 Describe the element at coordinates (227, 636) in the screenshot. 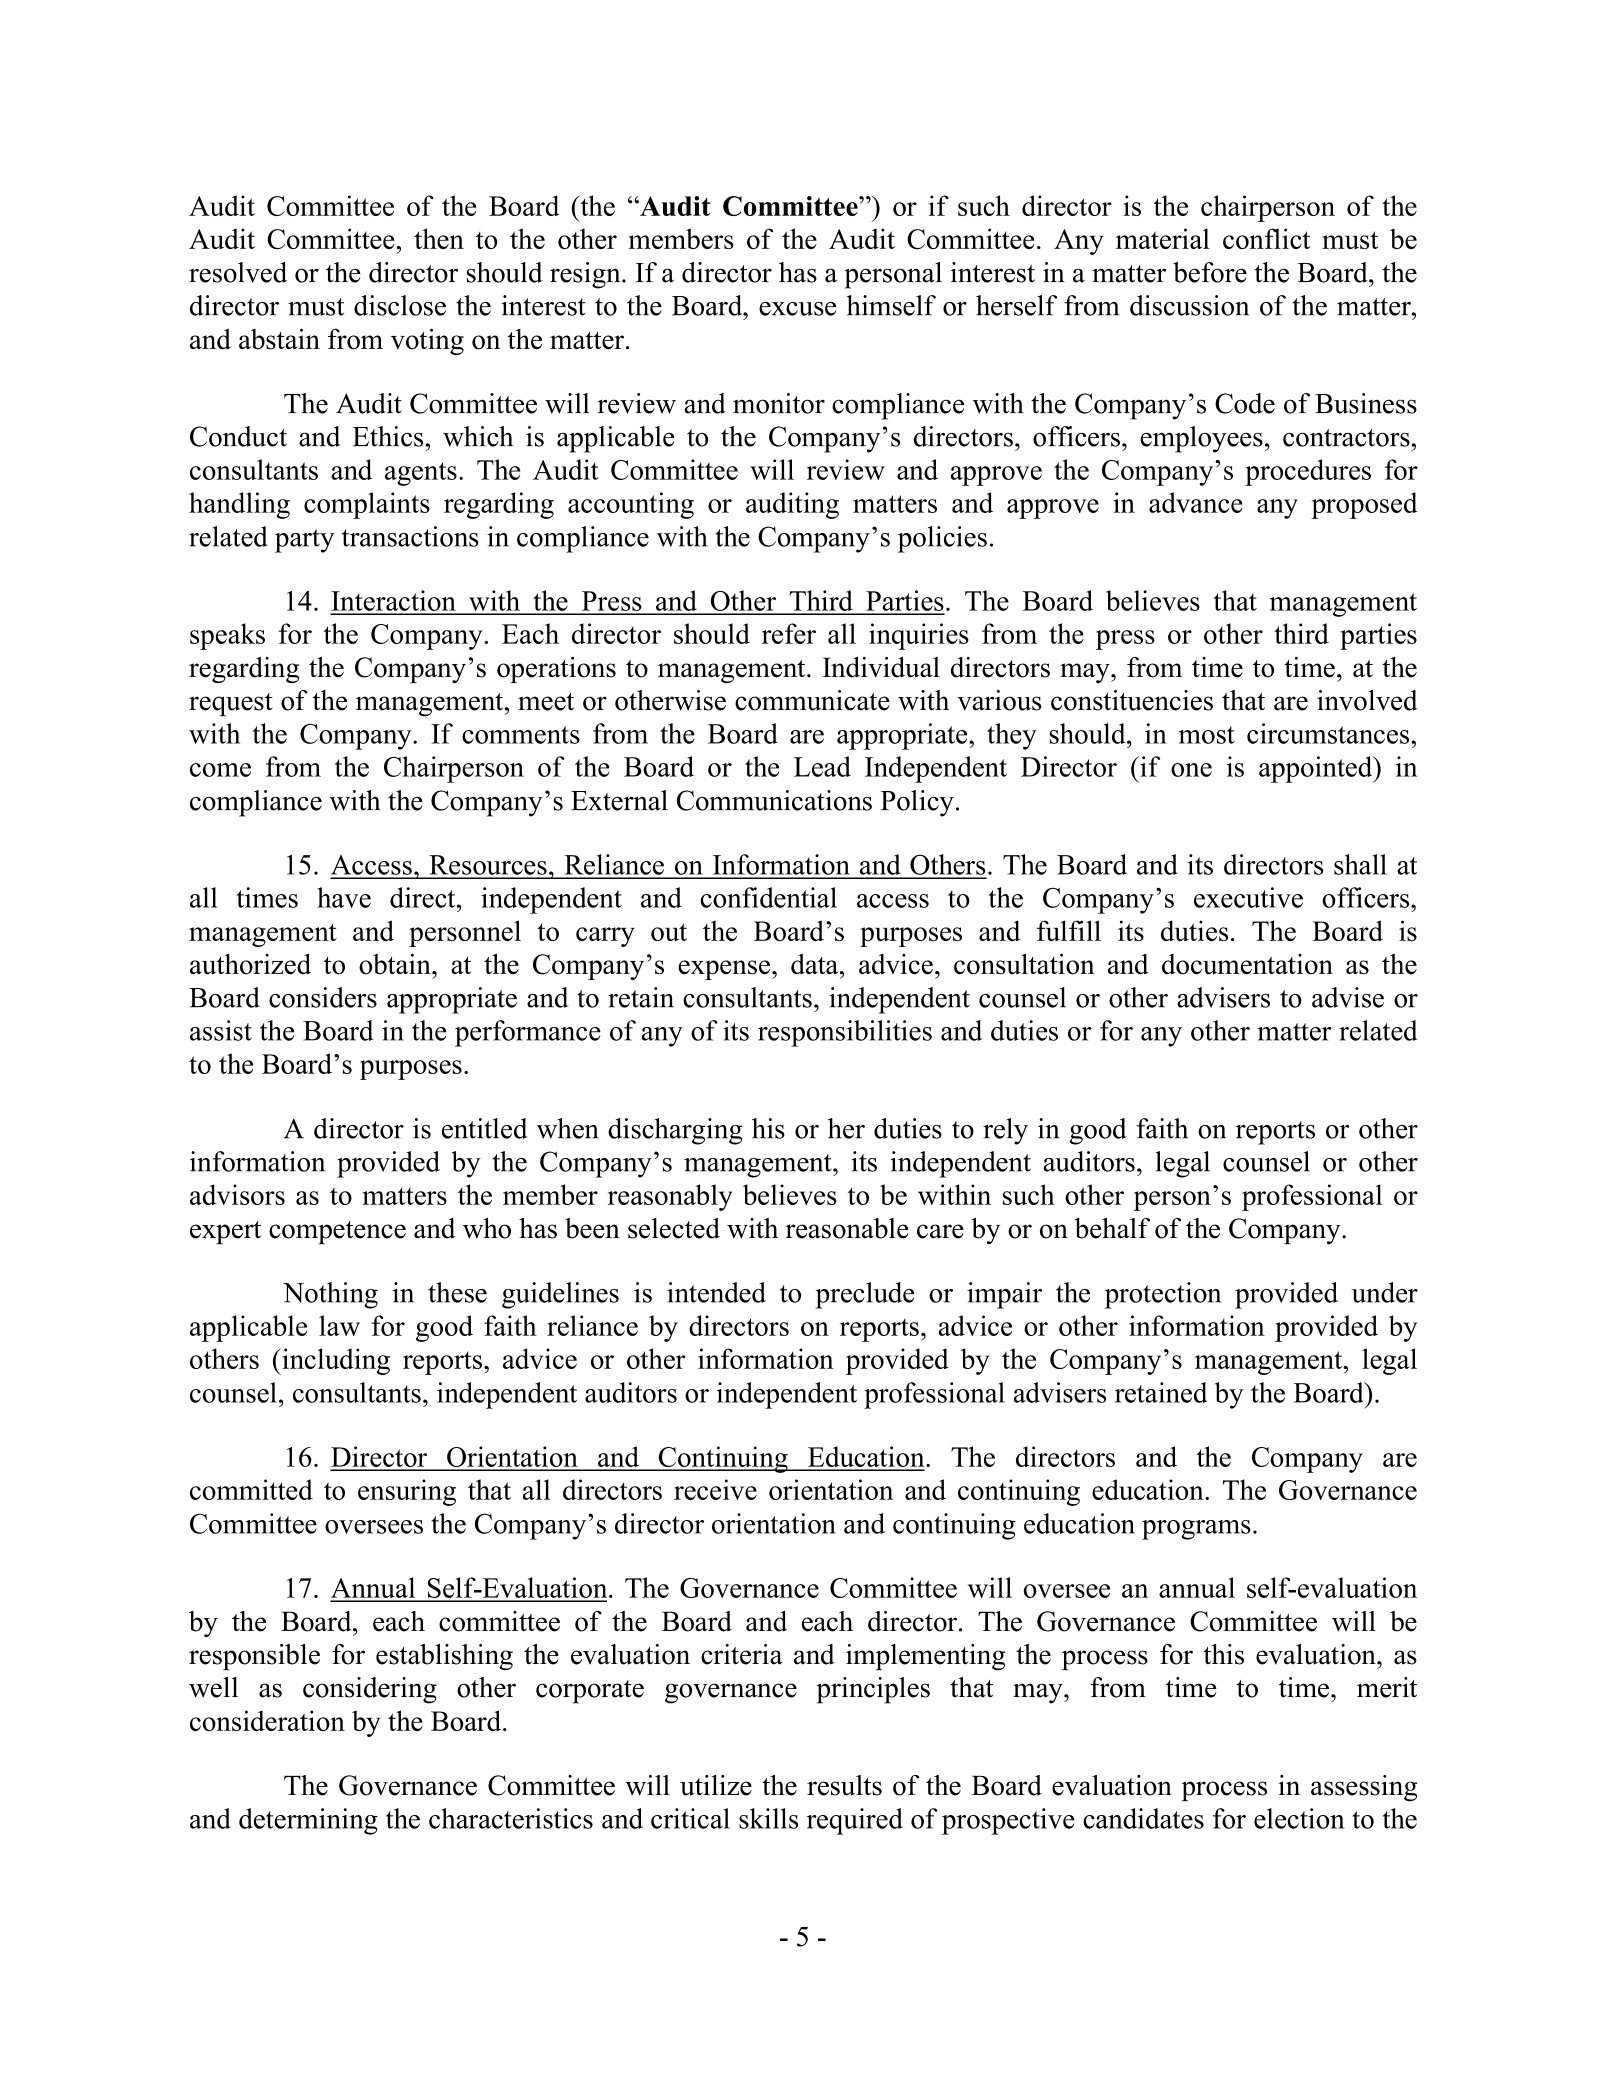

I see `speaks` at that location.
